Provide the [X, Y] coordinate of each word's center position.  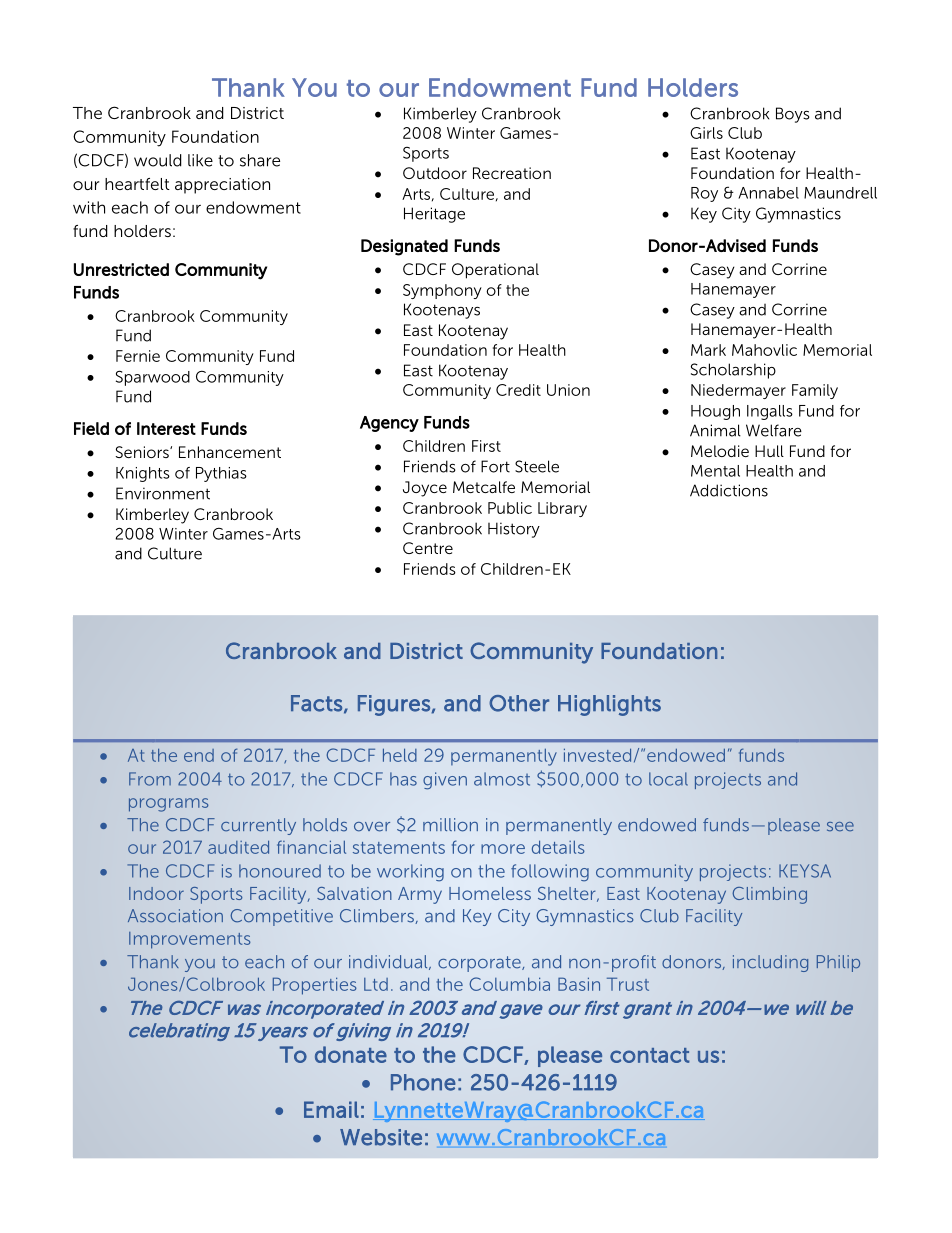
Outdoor [435, 173]
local [668, 779]
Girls [706, 133]
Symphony [442, 291]
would [158, 160]
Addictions [729, 490]
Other [519, 703]
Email [331, 1109]
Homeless [490, 893]
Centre [428, 548]
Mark [708, 350]
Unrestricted [121, 269]
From [150, 779]
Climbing [770, 895]
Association [175, 916]
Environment [163, 493]
